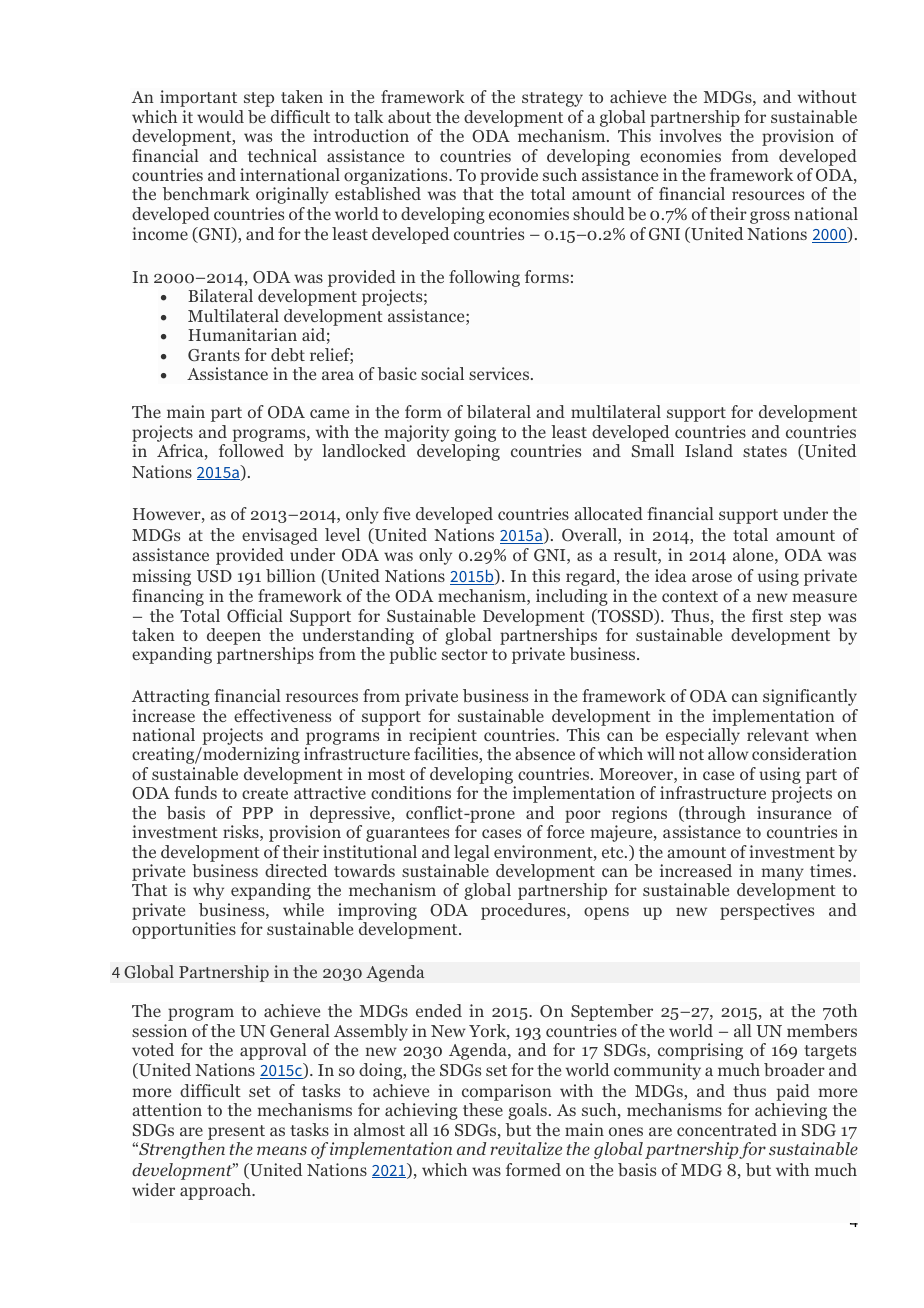 The image size is (924, 1308). What do you see at coordinates (220, 116) in the image?
I see `would` at bounding box center [220, 116].
